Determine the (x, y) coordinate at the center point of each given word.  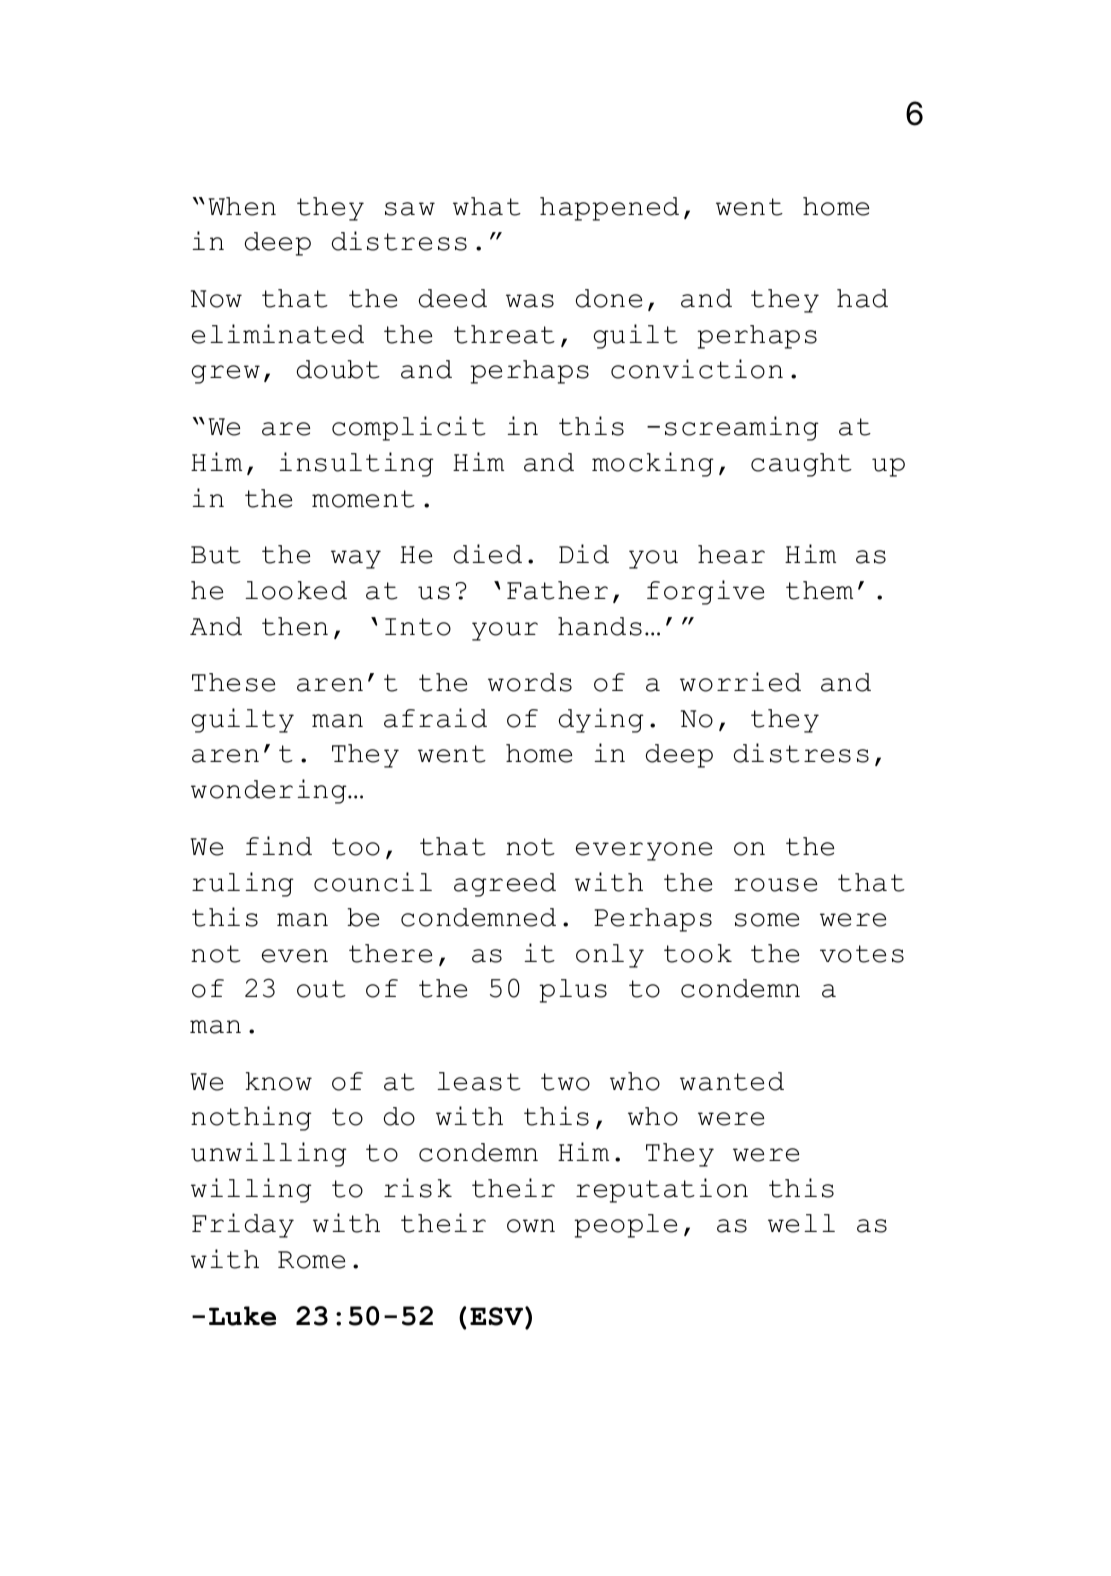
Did (584, 554)
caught (801, 465)
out (321, 989)
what (487, 206)
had (862, 298)
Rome (311, 1260)
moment (363, 499)
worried (740, 682)
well (801, 1223)
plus (573, 991)
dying (601, 720)
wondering (270, 791)
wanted (732, 1081)
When (242, 206)
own (531, 1226)
